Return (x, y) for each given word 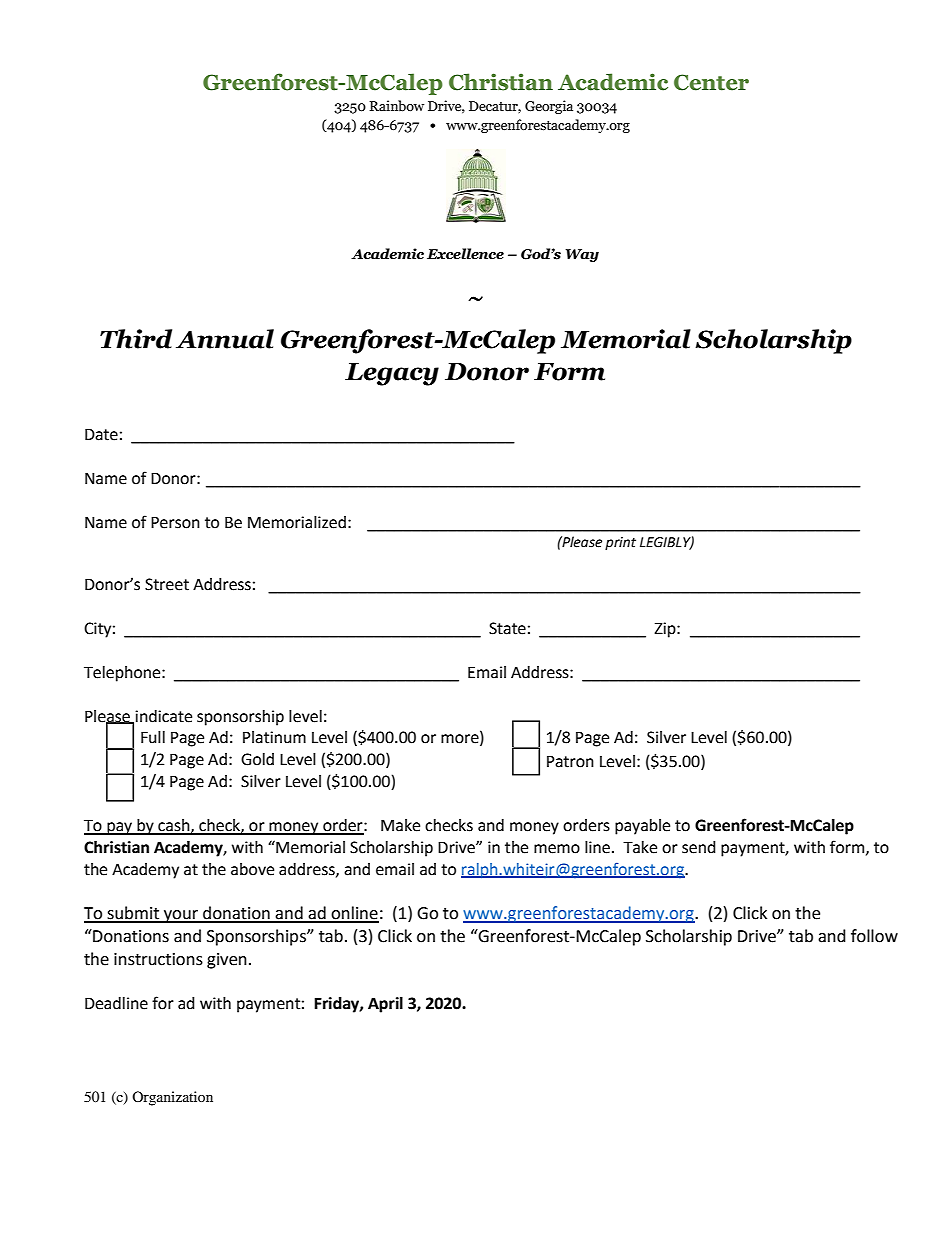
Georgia (549, 107)
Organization (172, 1098)
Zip (666, 630)
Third (136, 339)
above (252, 869)
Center (711, 82)
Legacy (392, 374)
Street (167, 584)
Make (400, 825)
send (699, 847)
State (507, 628)
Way (582, 255)
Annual (225, 339)
